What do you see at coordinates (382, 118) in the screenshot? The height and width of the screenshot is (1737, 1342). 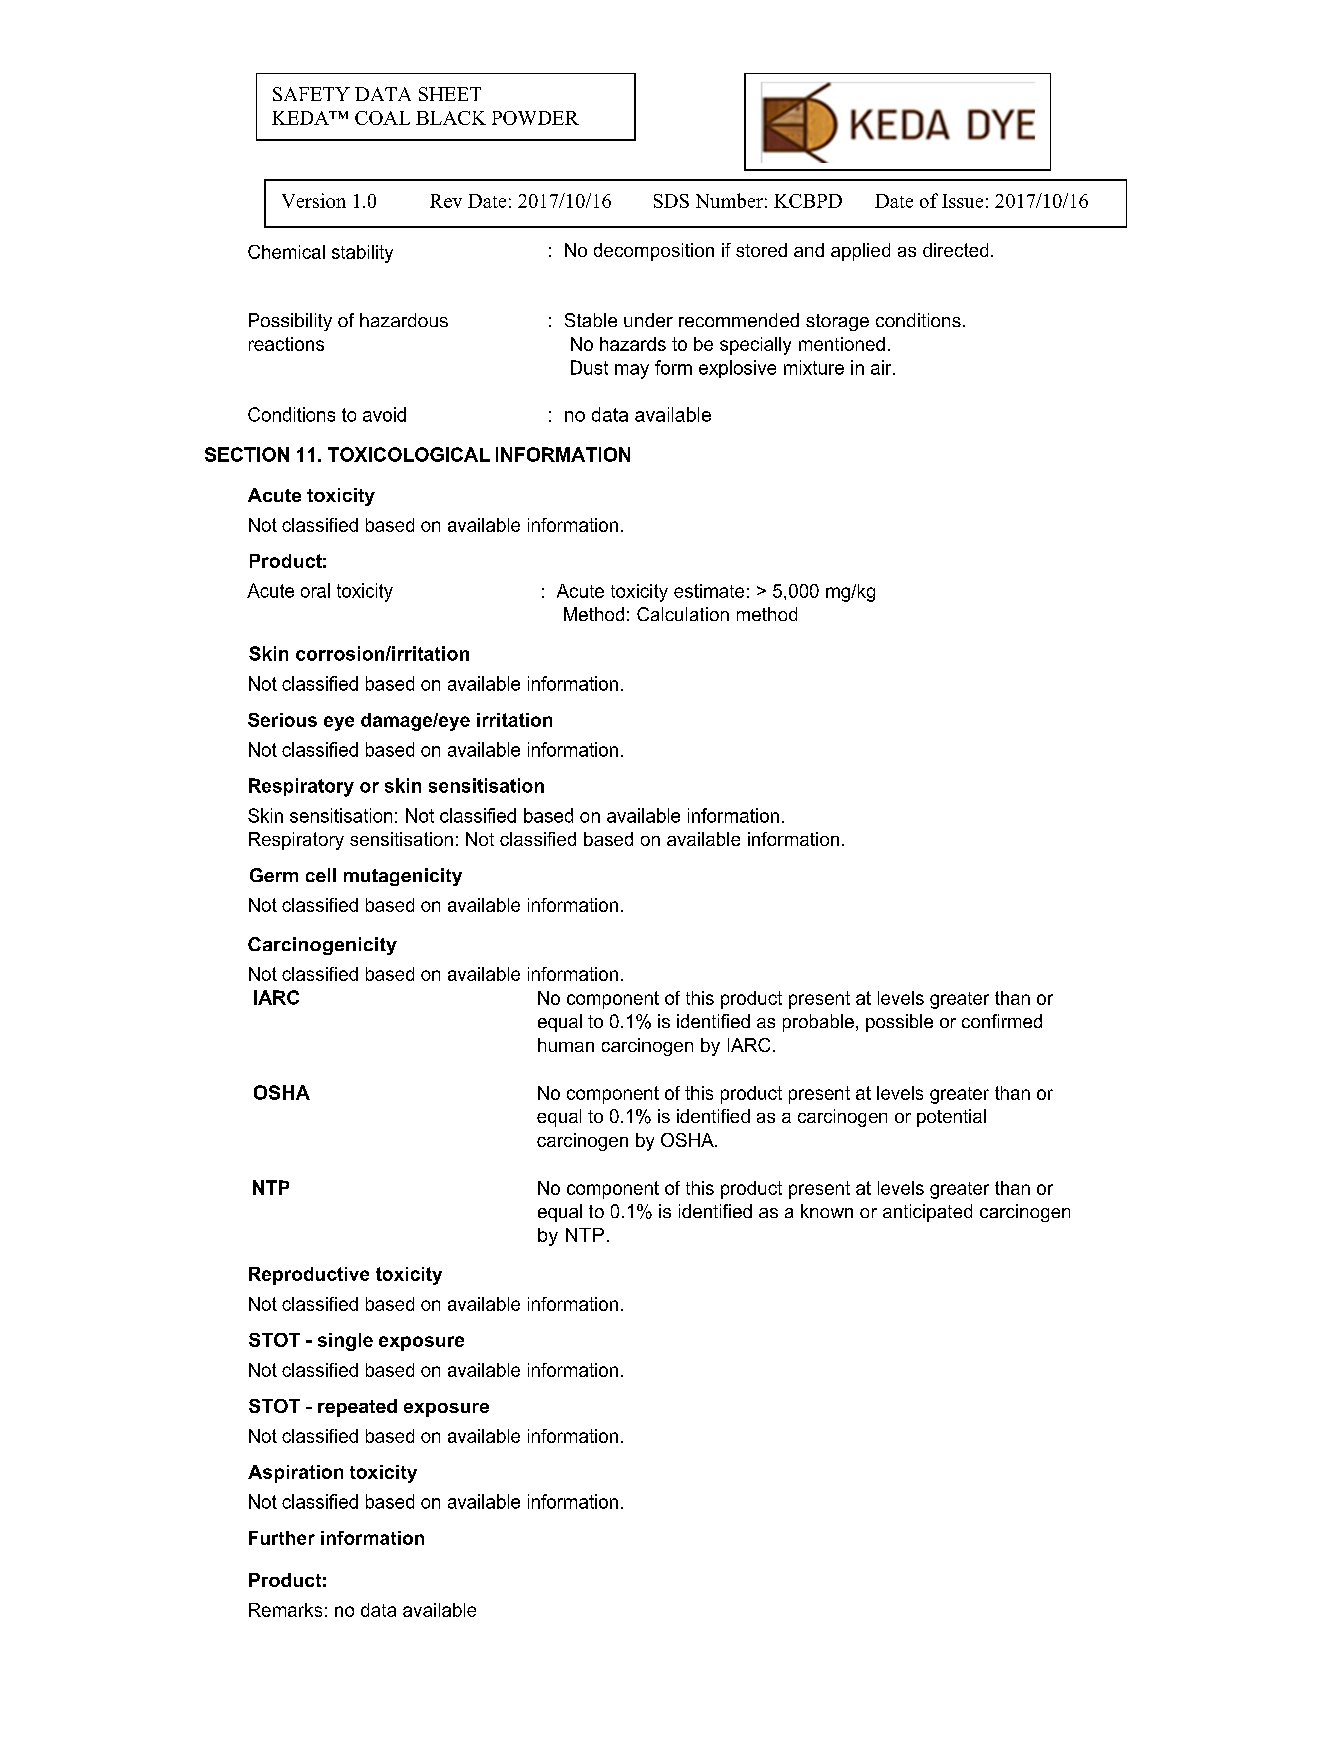 I see `COAL` at bounding box center [382, 118].
